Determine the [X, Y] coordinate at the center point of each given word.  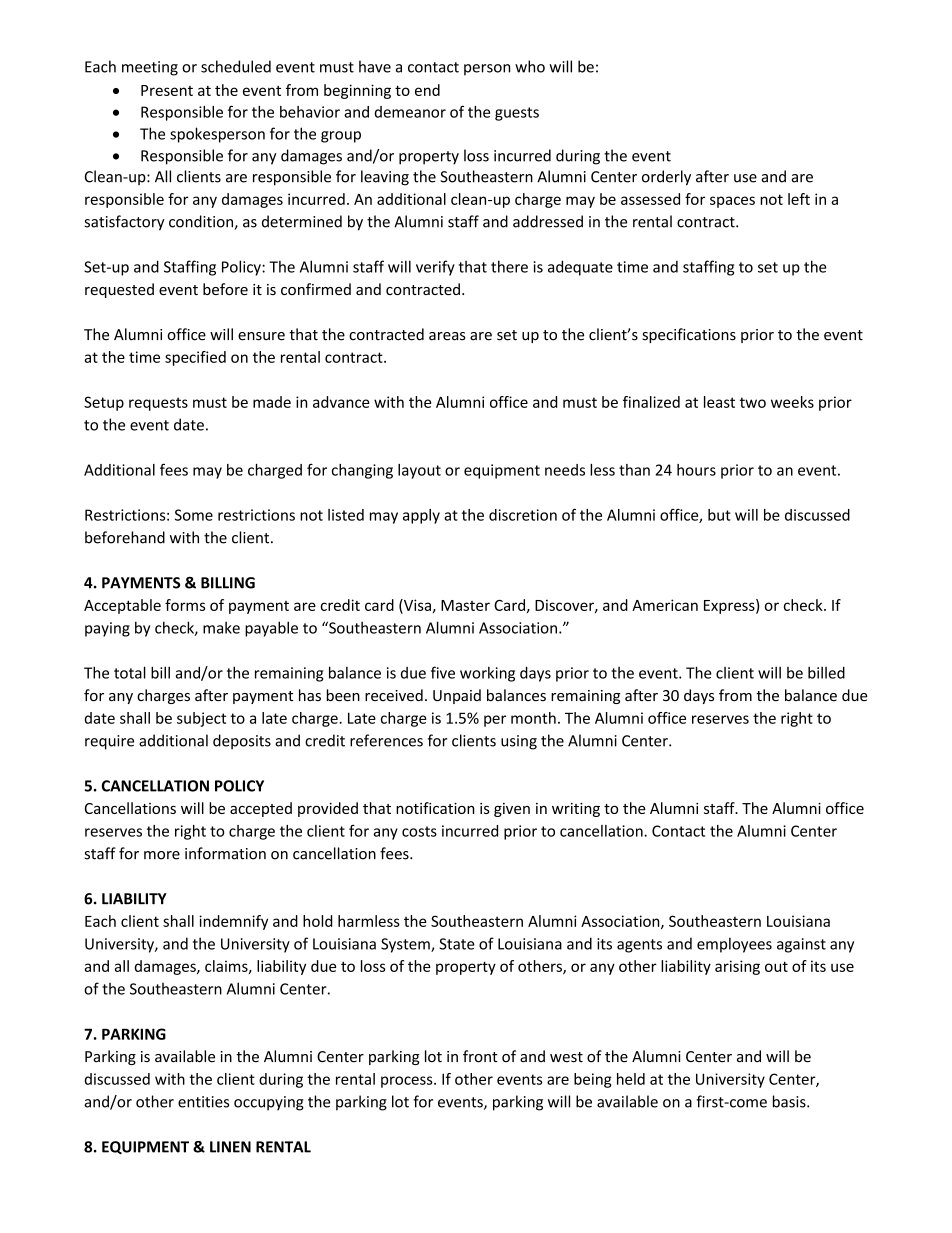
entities [203, 1102]
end [427, 90]
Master [465, 605]
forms [185, 605]
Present [167, 90]
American [665, 605]
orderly [666, 178]
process [408, 1082]
